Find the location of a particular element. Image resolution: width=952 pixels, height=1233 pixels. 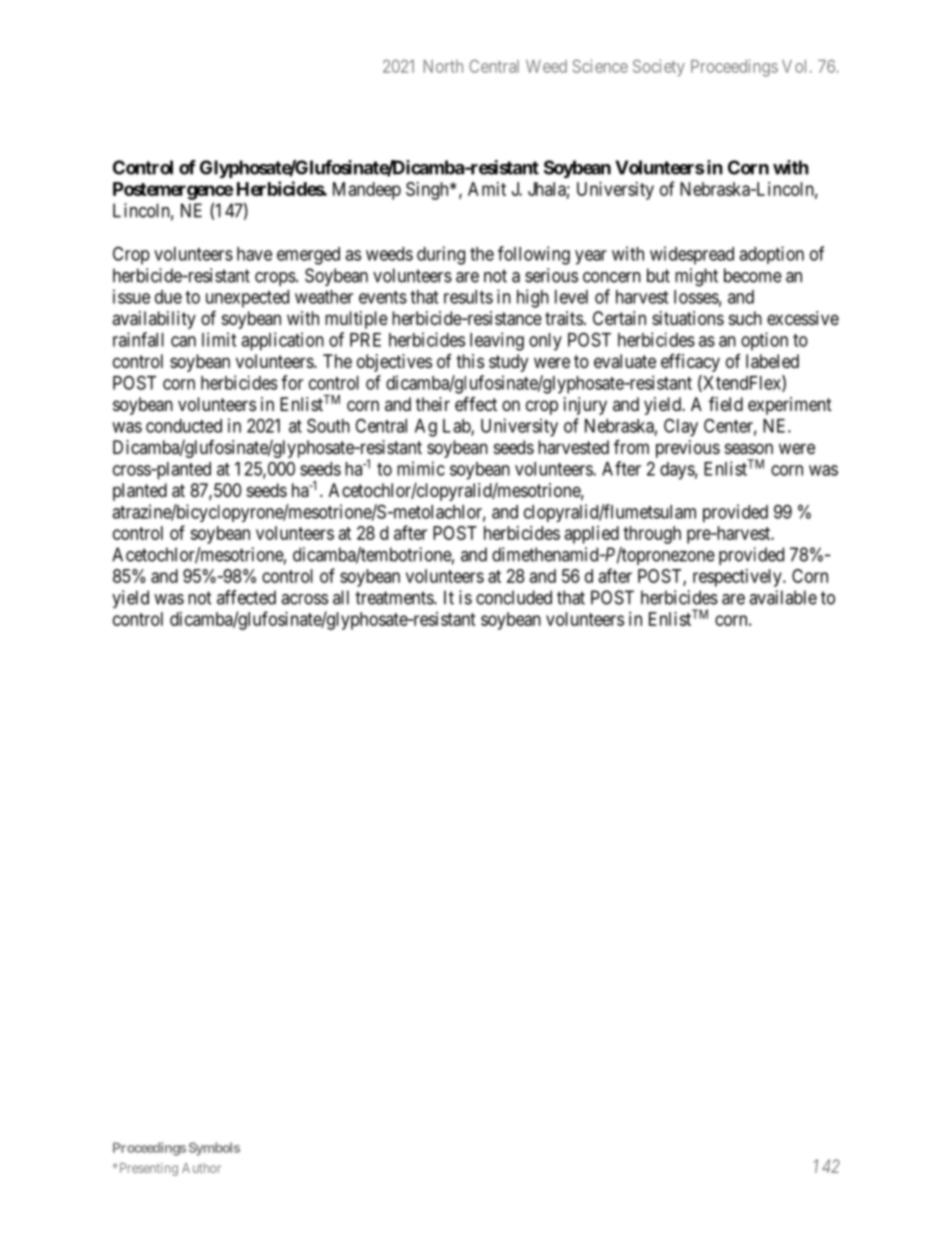

respectively is located at coordinates (738, 578).
